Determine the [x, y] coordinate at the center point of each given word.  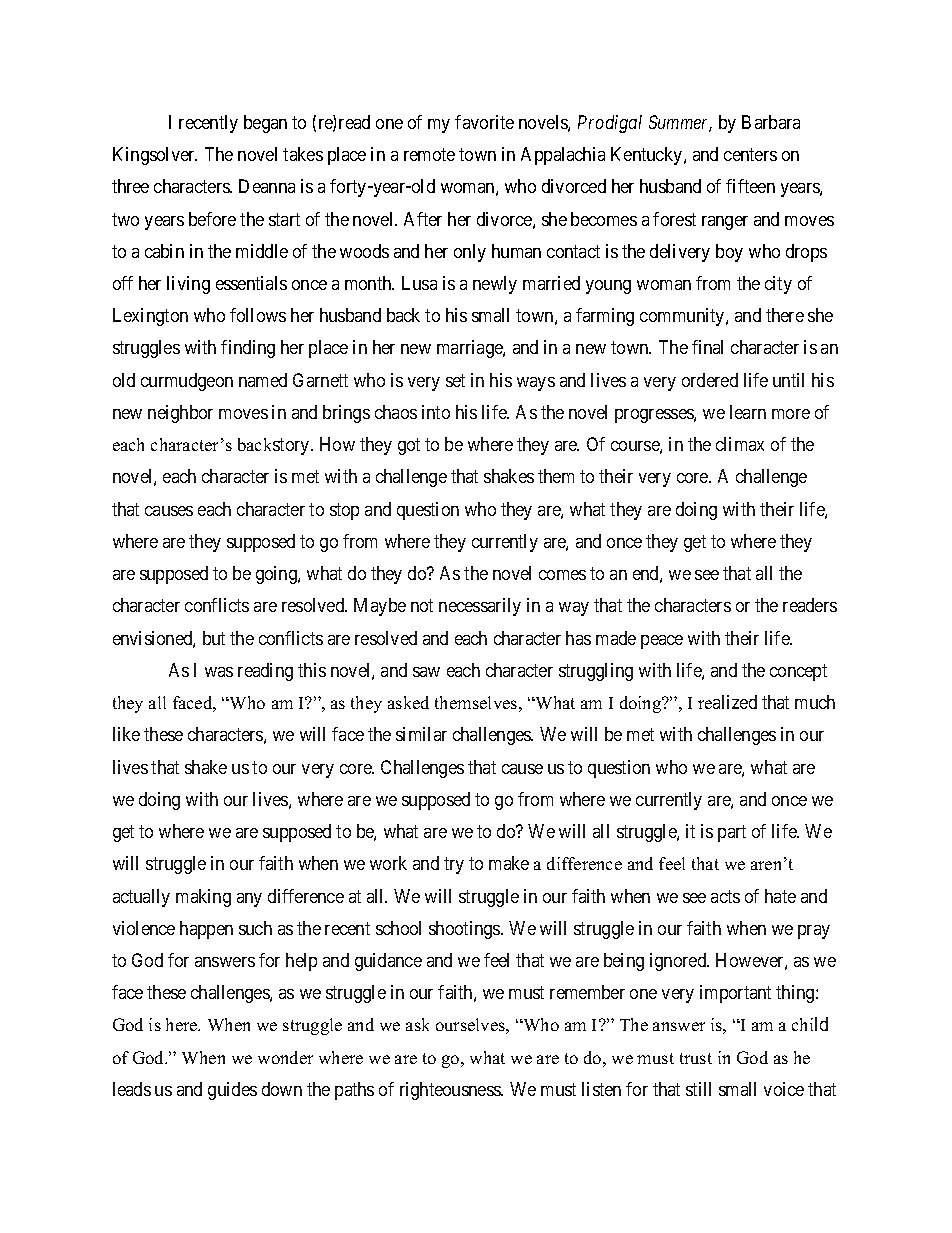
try [454, 865]
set [455, 380]
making [203, 898]
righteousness [451, 1091]
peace [662, 642]
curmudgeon [187, 382]
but [214, 638]
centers [750, 154]
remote [429, 154]
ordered [710, 380]
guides [232, 1091]
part [732, 833]
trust [696, 1058]
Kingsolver [155, 156]
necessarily [480, 607]
